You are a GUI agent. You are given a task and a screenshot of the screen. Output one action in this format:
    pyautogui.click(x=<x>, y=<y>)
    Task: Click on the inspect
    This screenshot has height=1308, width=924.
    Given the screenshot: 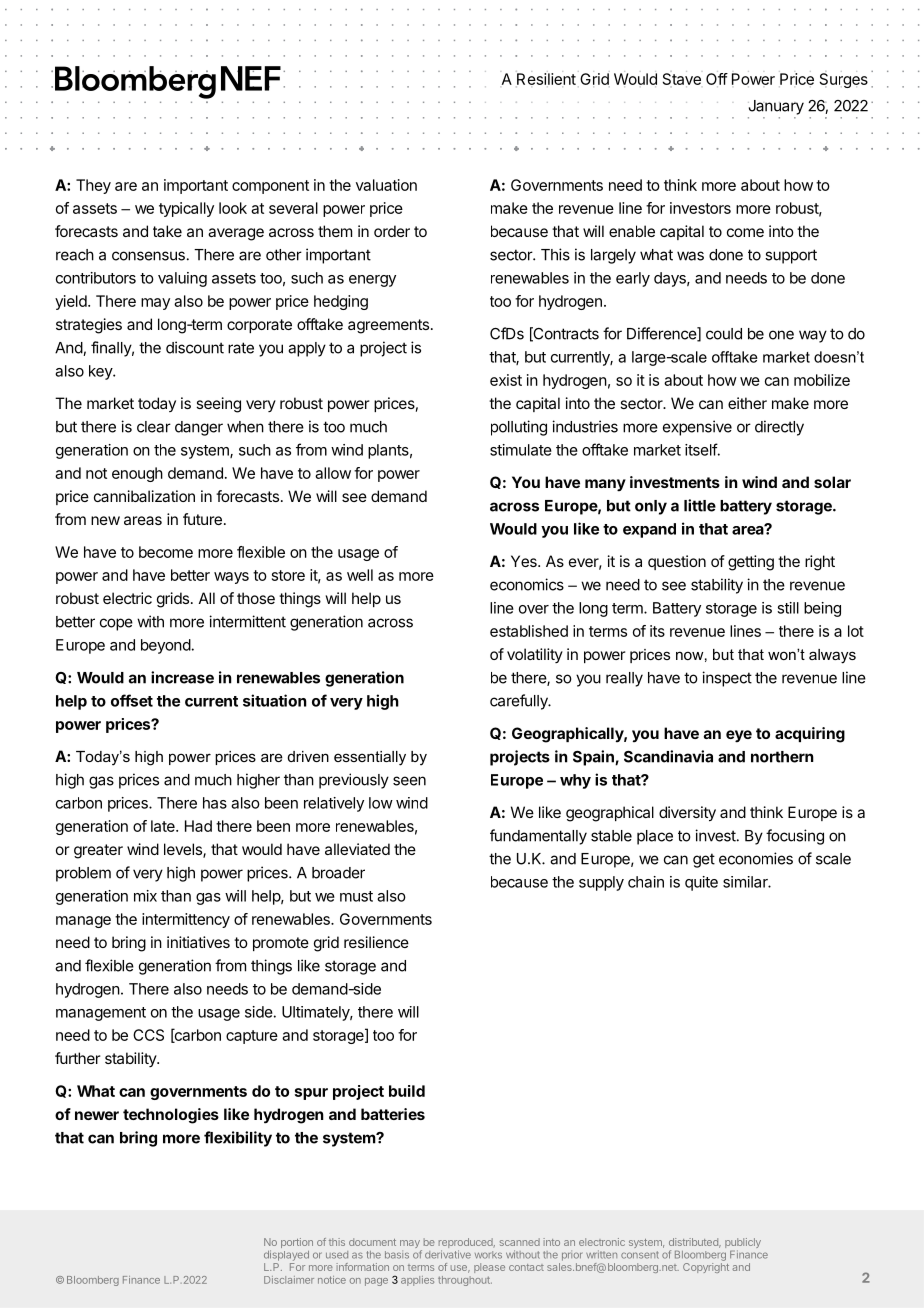 What is the action you would take?
    pyautogui.click(x=727, y=679)
